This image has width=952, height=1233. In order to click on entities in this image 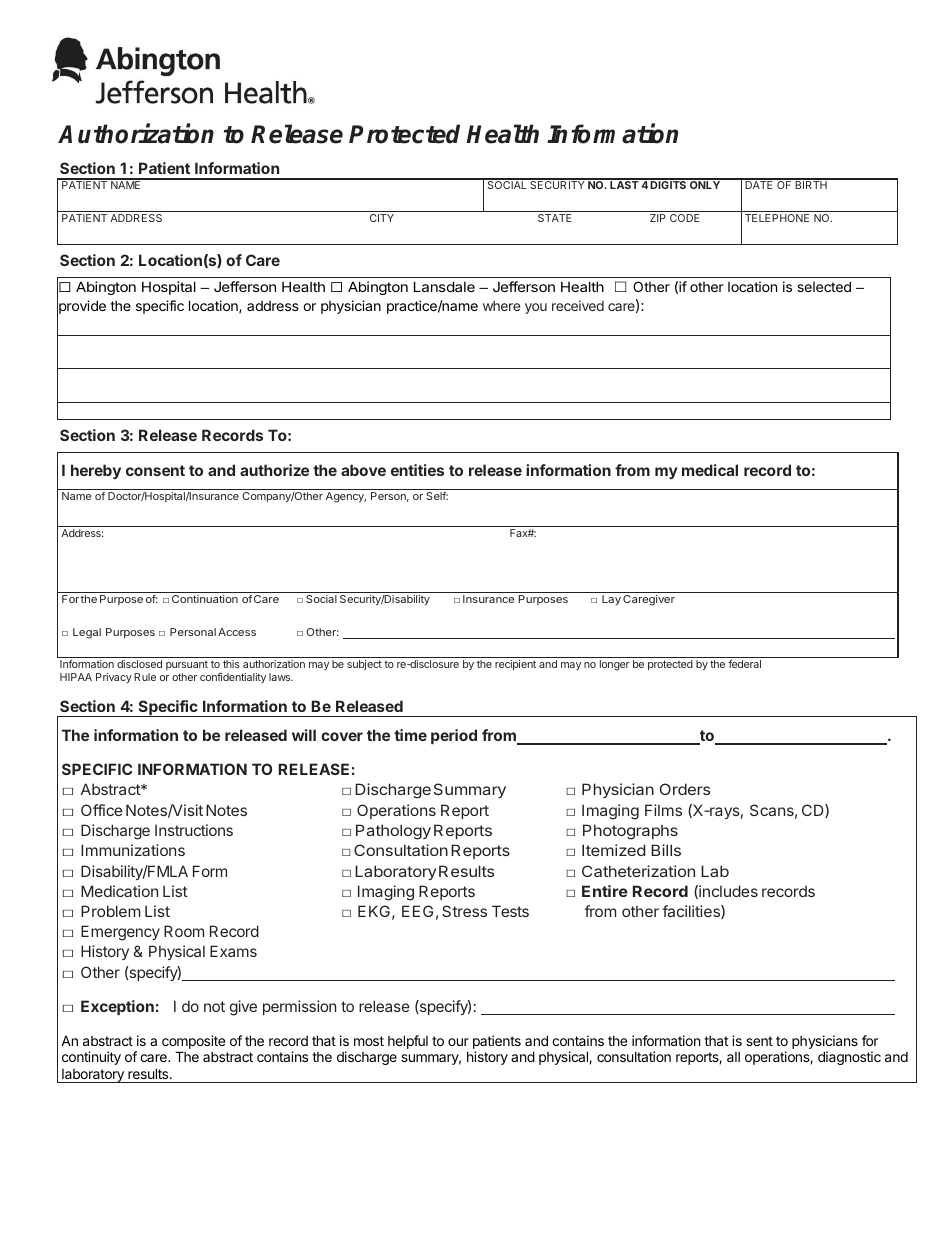, I will do `click(417, 470)`.
